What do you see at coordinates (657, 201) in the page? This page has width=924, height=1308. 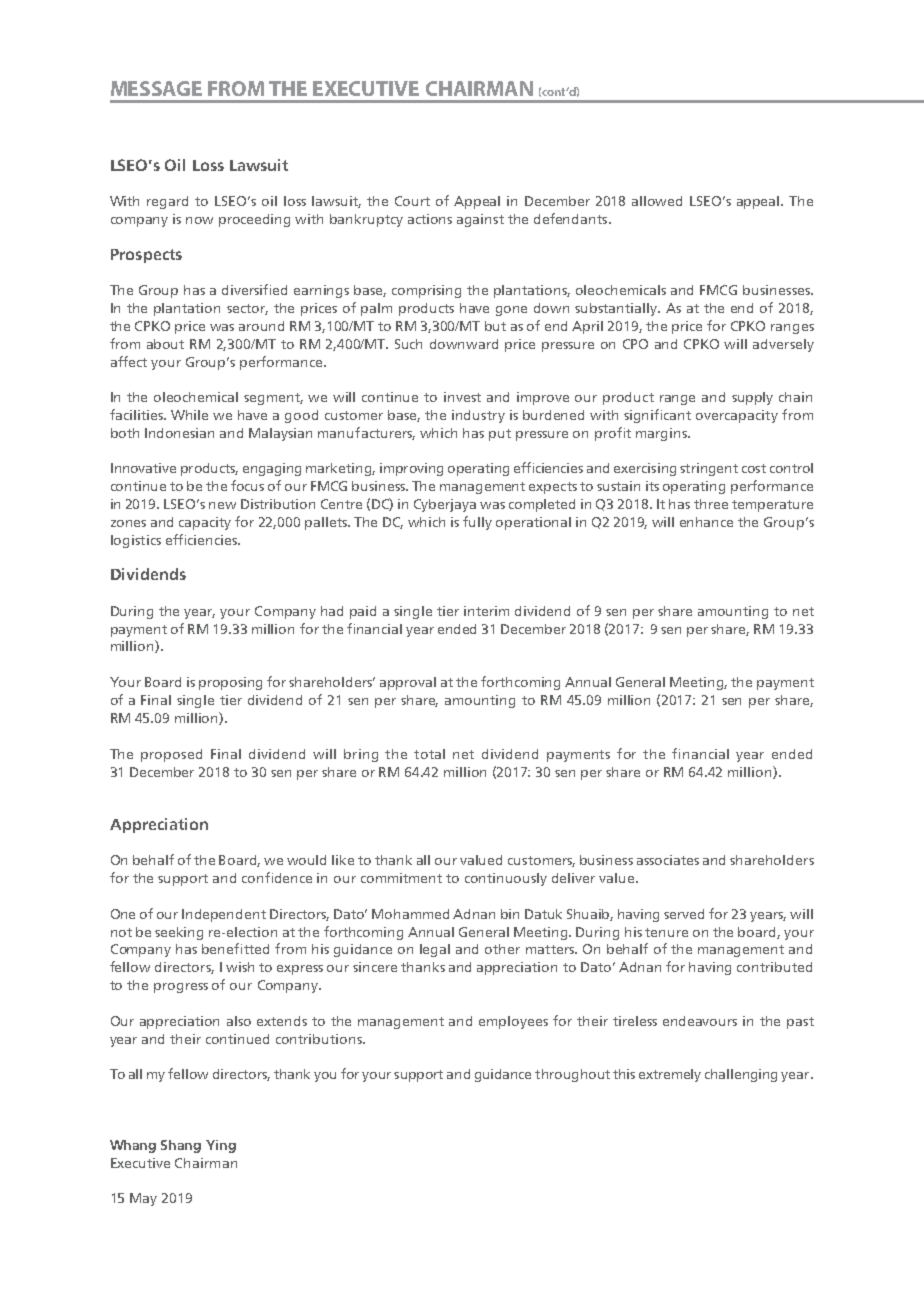 I see `allowed` at bounding box center [657, 201].
